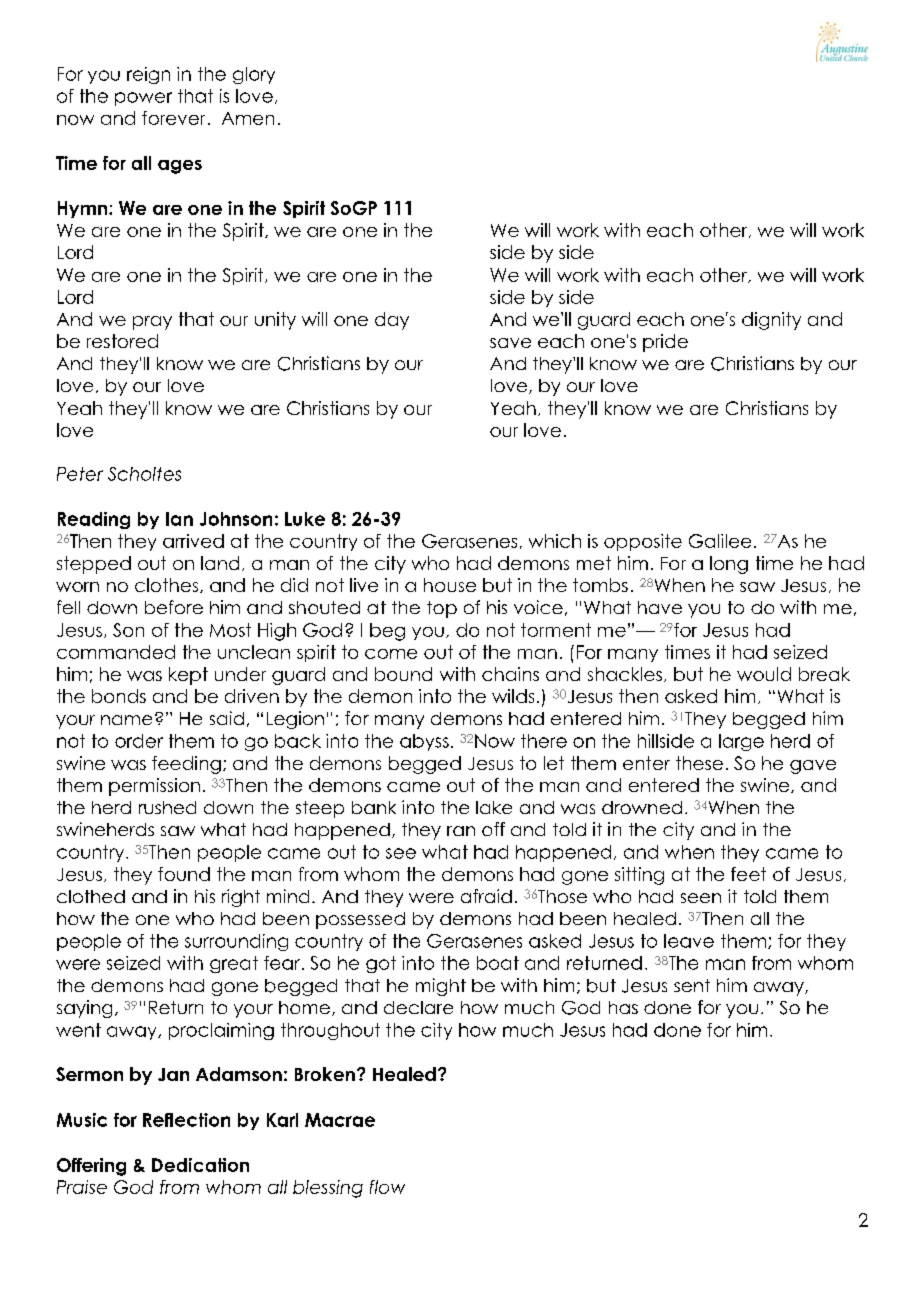 Image resolution: width=924 pixels, height=1308 pixels. Describe the element at coordinates (771, 321) in the screenshot. I see `dignity` at that location.
